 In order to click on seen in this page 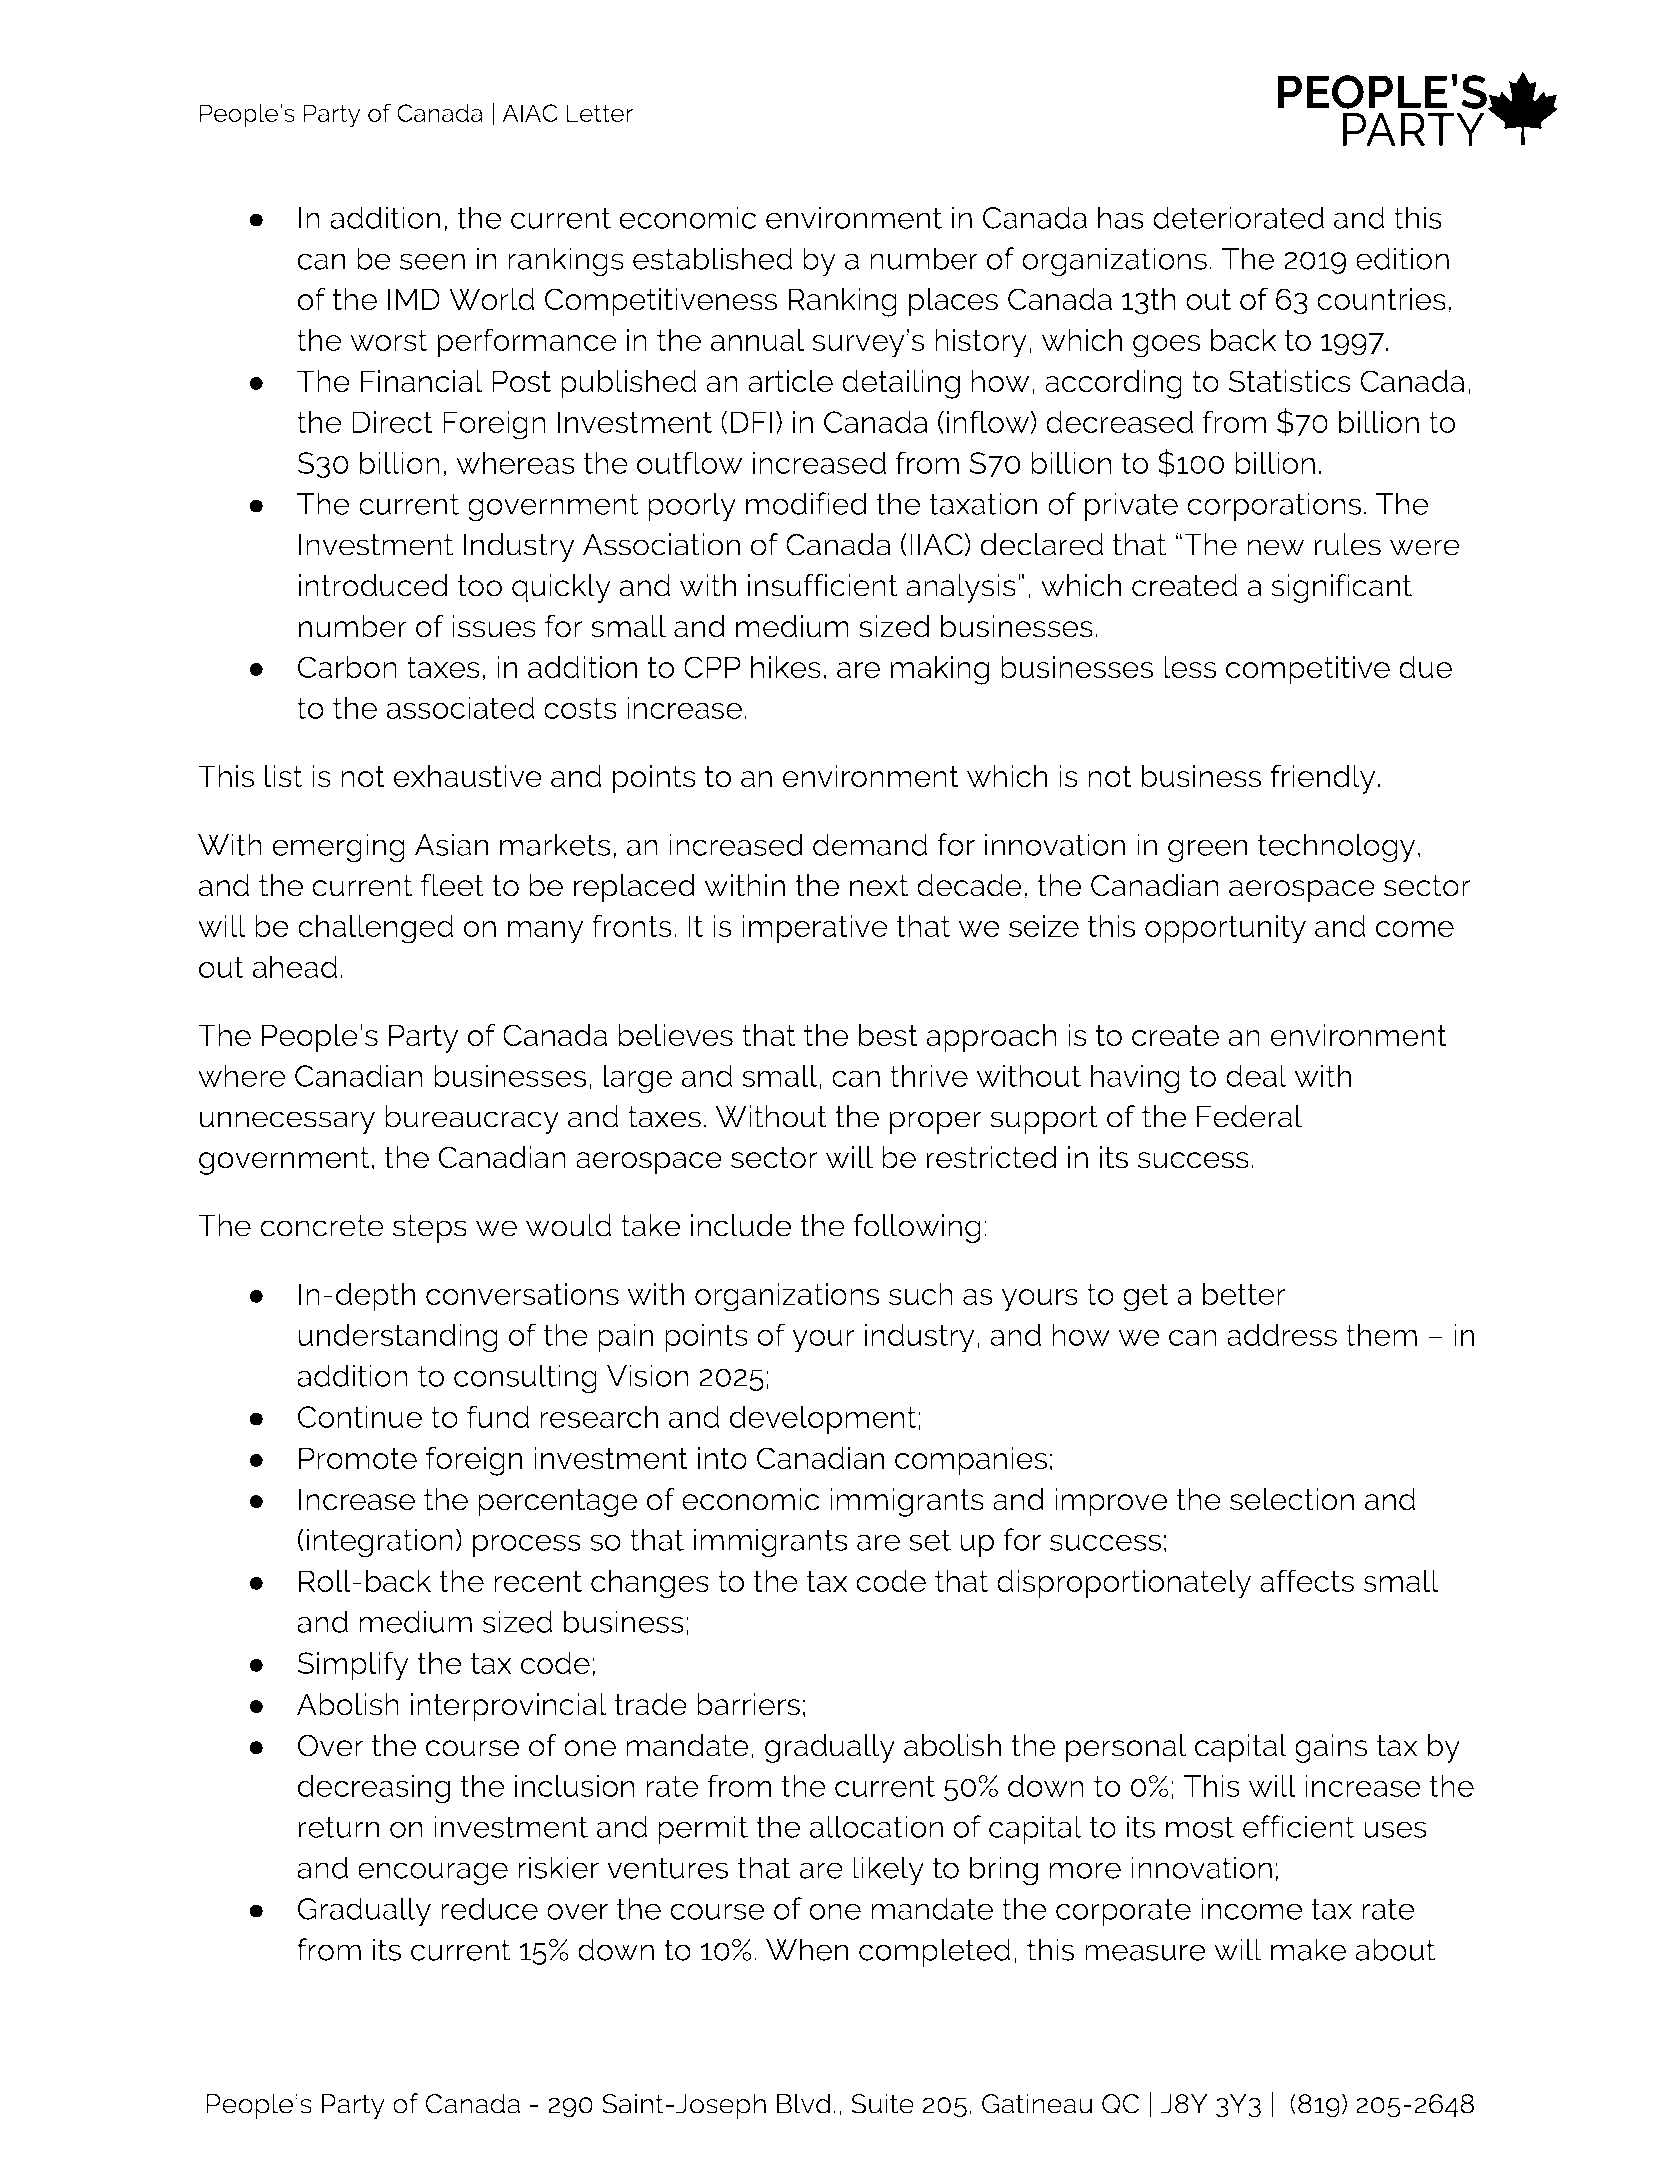, I will do `click(432, 261)`.
